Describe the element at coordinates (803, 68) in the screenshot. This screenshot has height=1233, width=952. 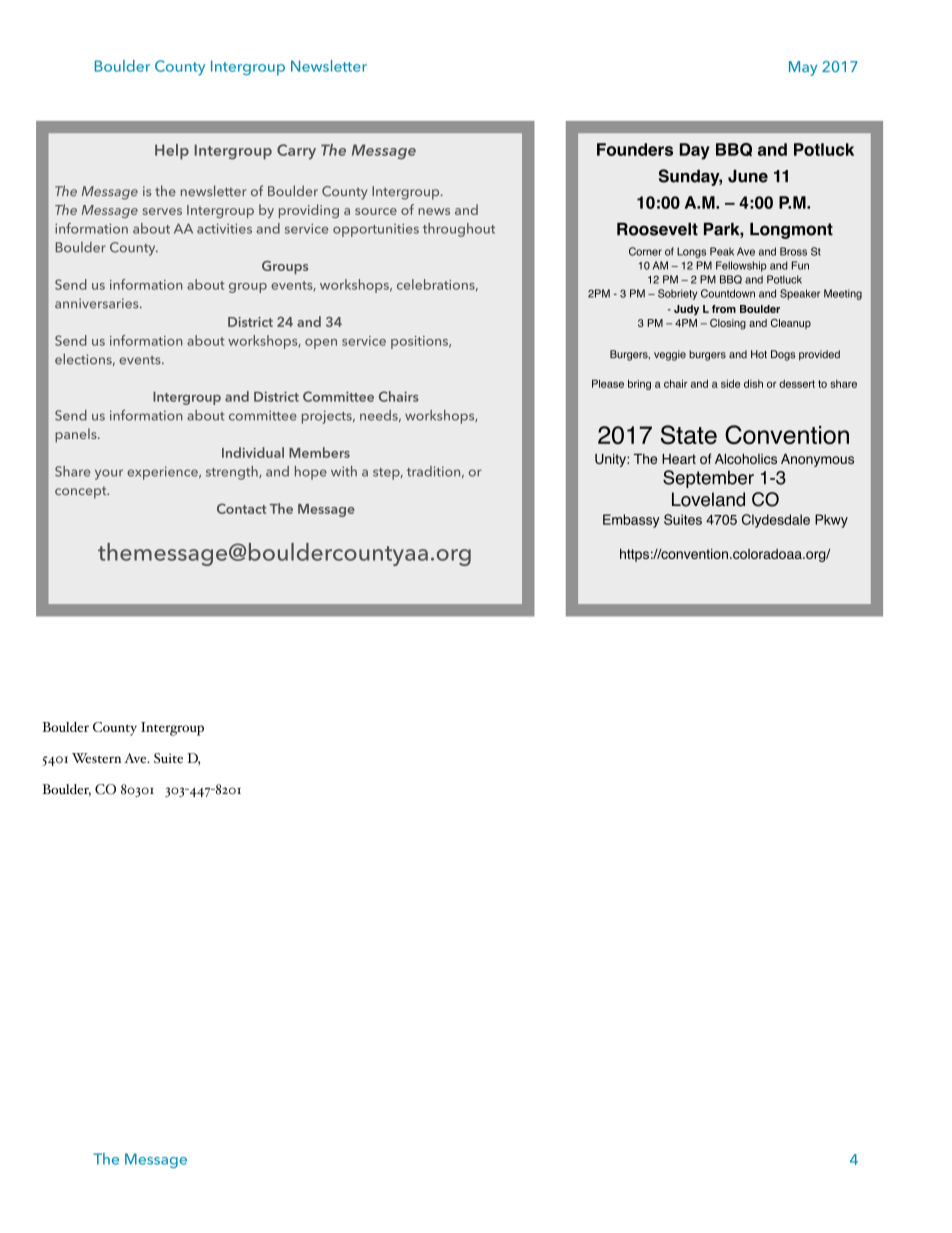
I see `May` at that location.
